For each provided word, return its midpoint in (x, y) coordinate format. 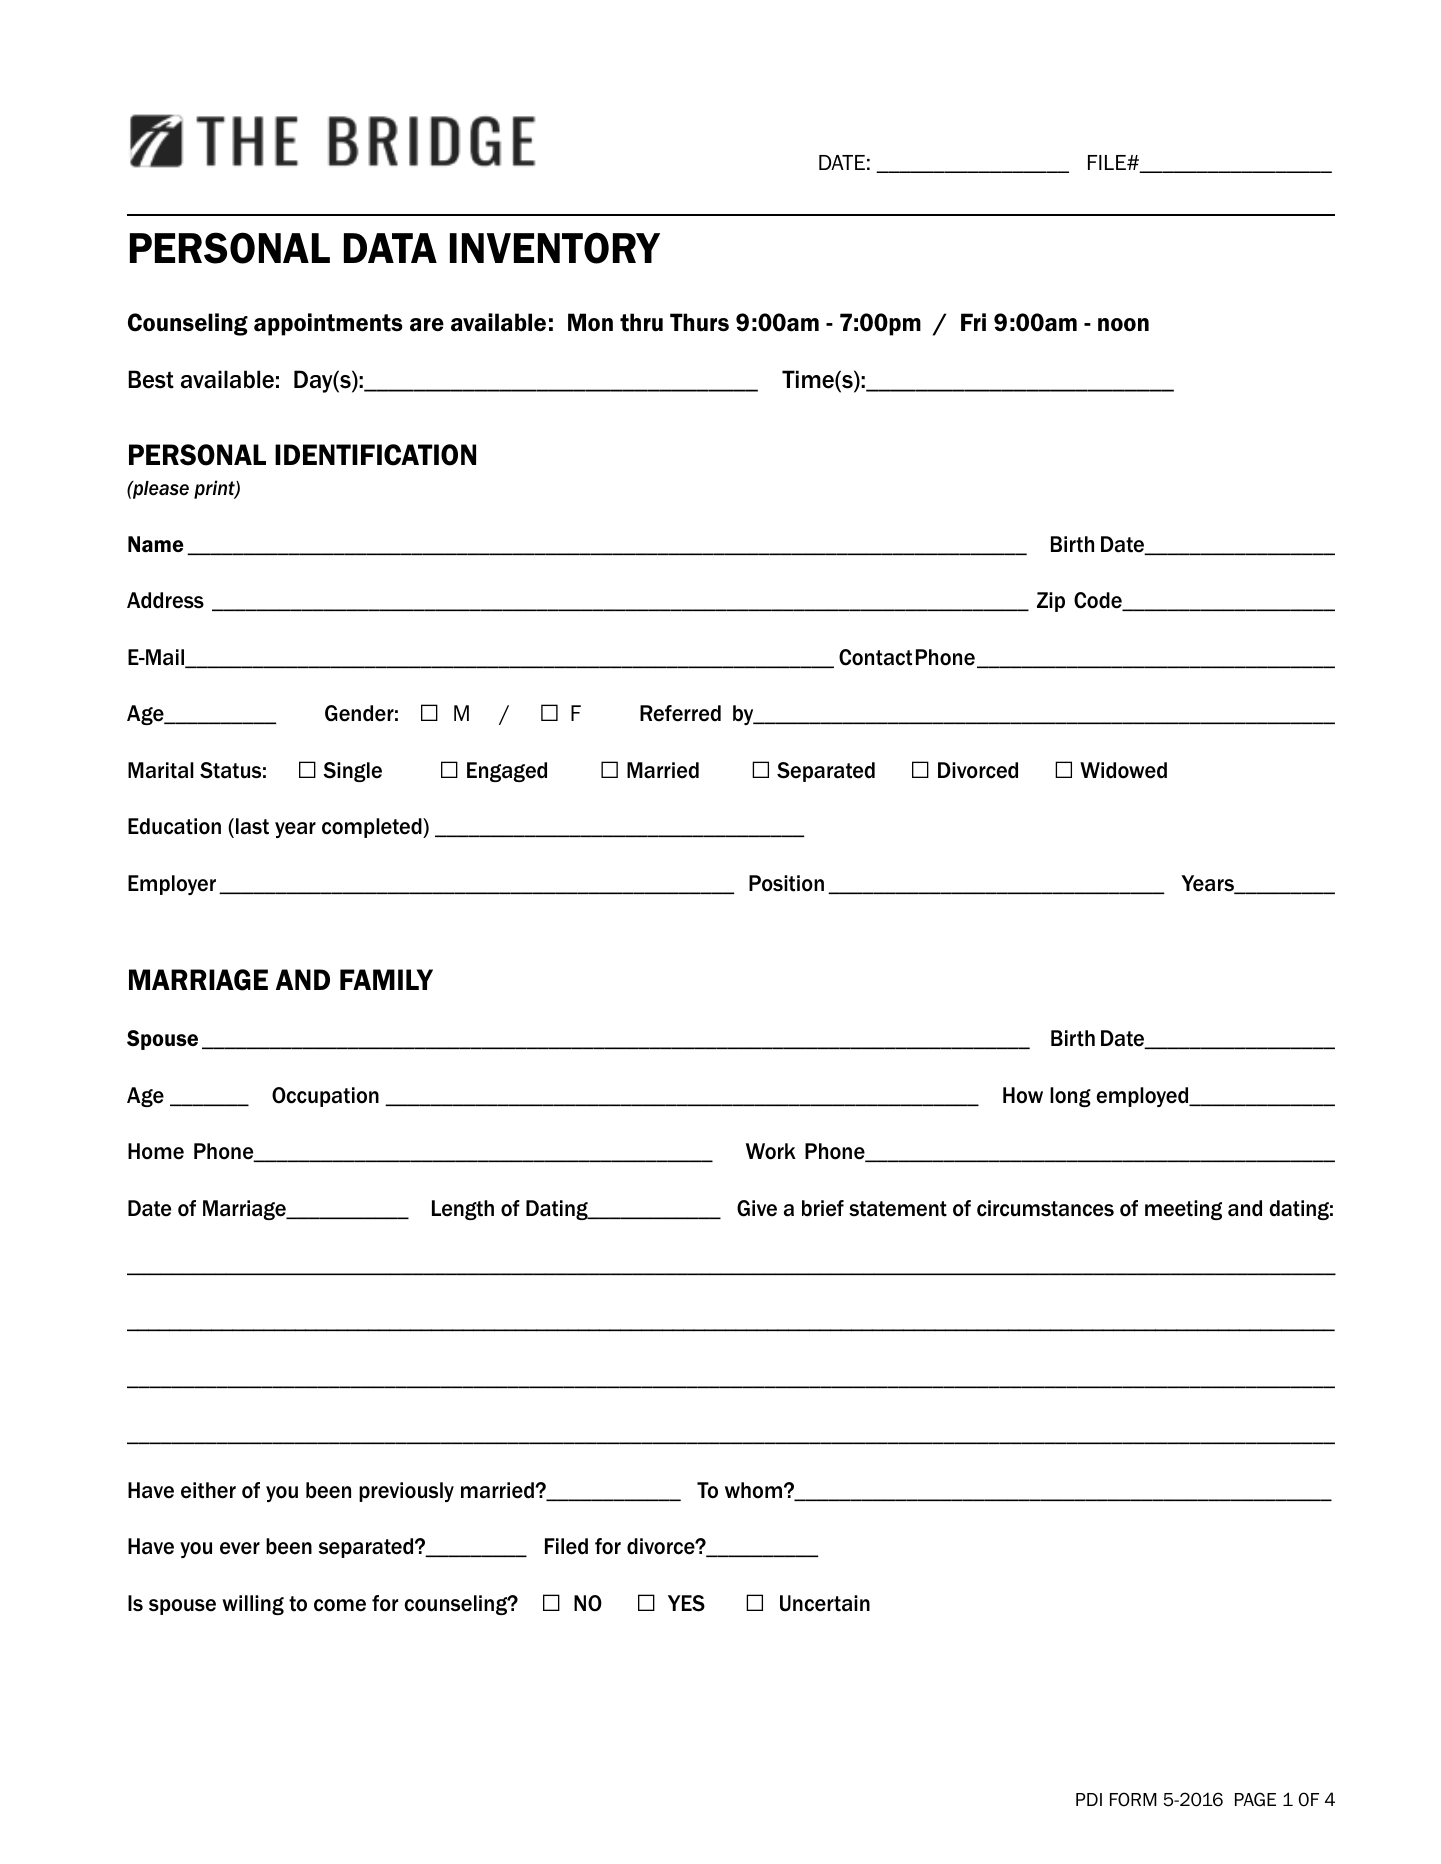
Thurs (699, 322)
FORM (1133, 1799)
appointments (328, 324)
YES (686, 1603)
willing (253, 1605)
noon (1123, 325)
